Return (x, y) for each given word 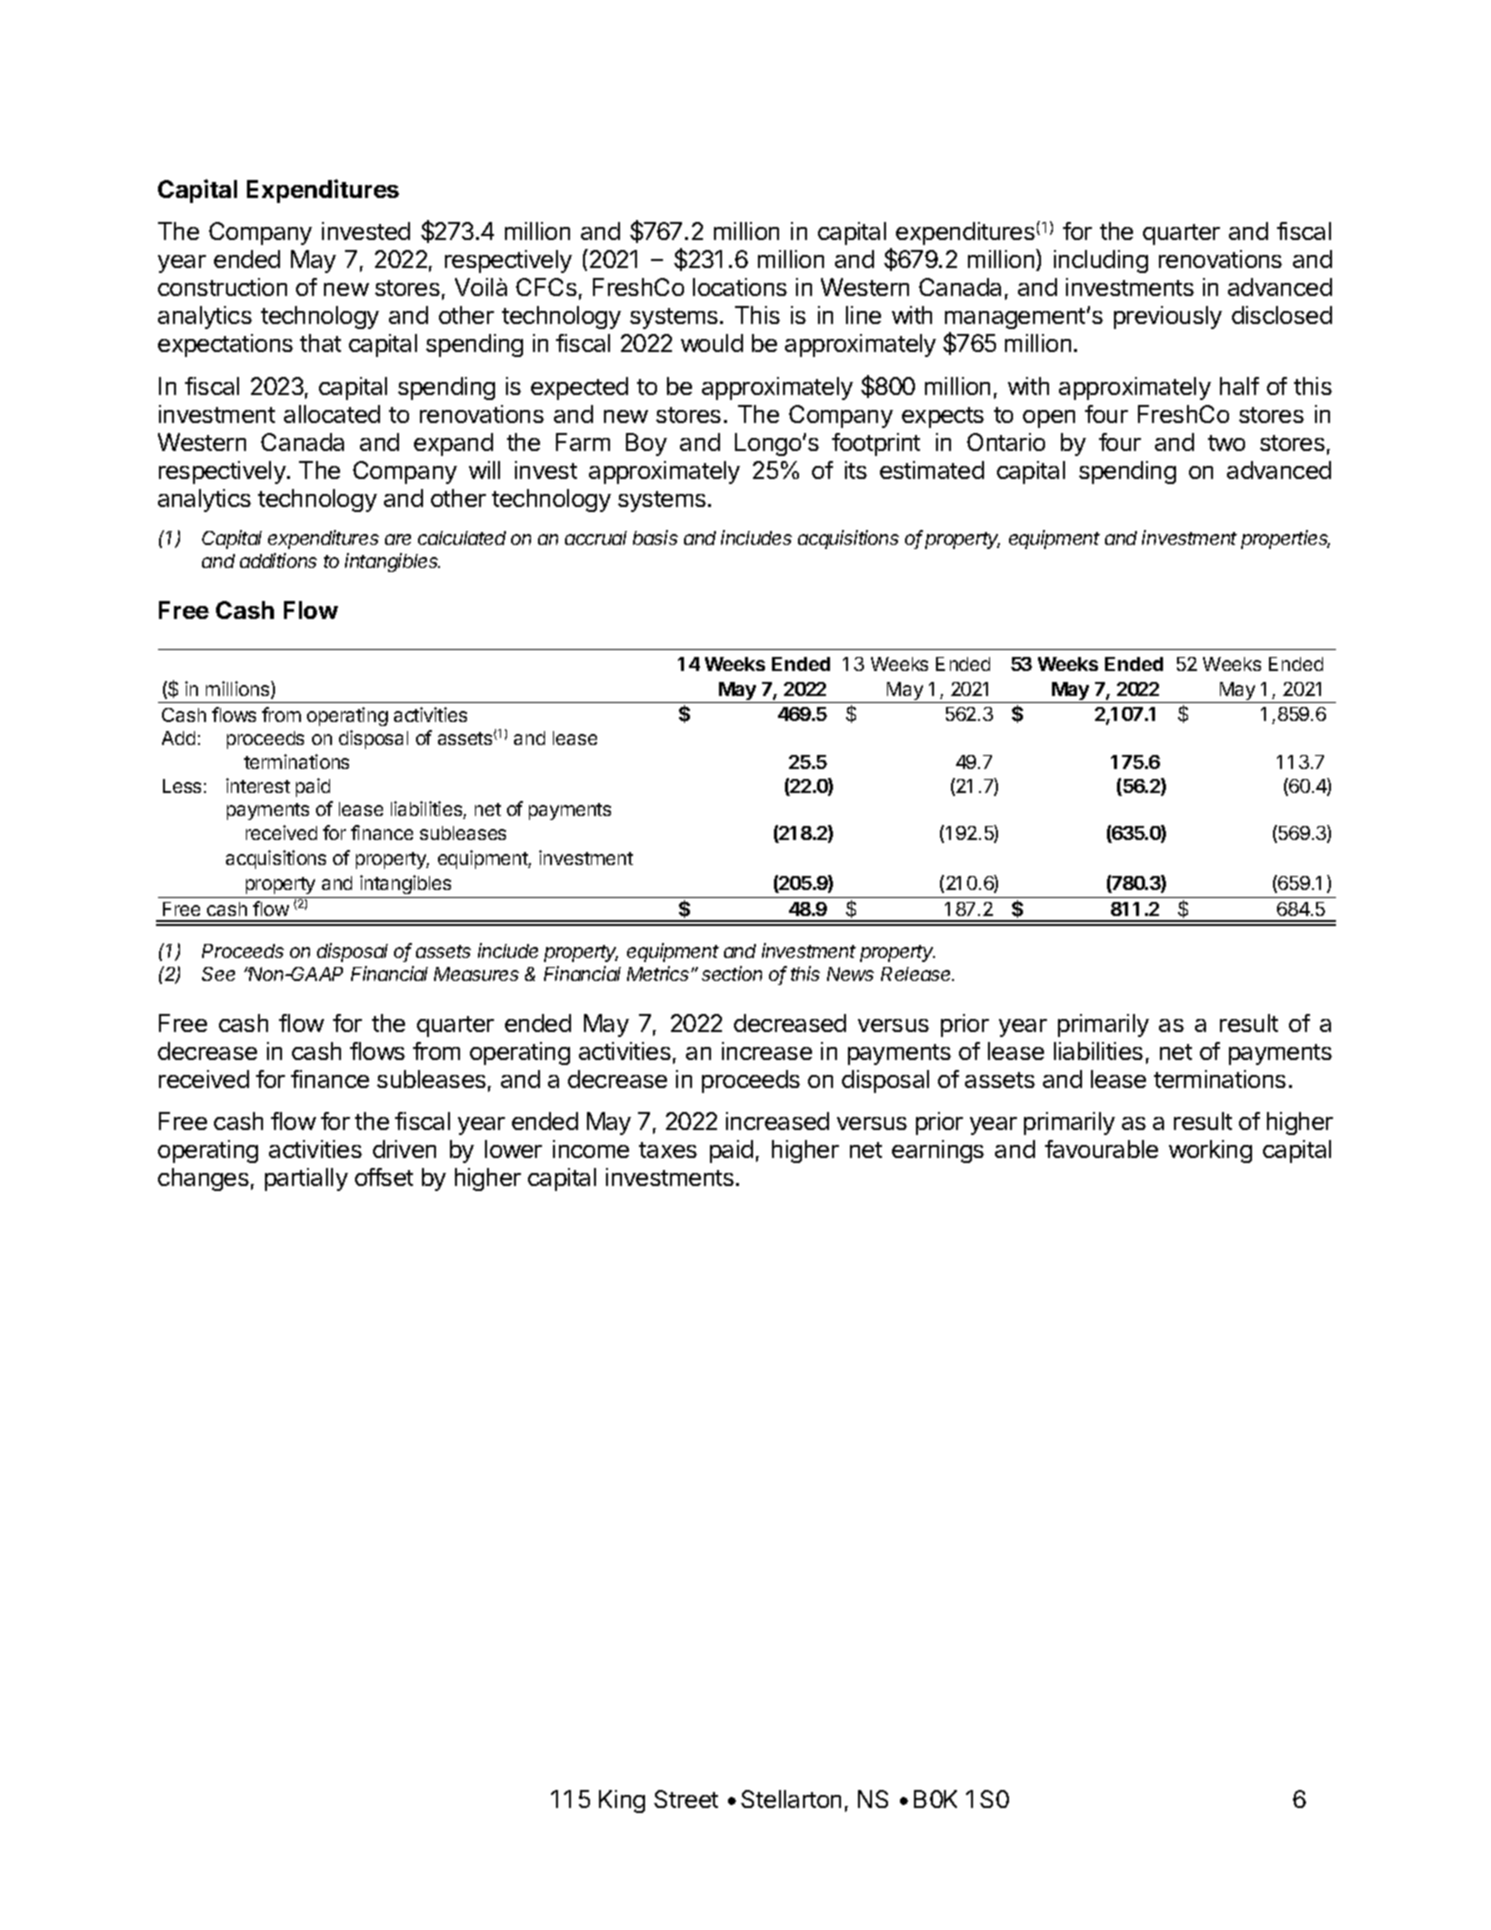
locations (740, 287)
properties (1285, 539)
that (320, 343)
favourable (1101, 1149)
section (732, 973)
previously (1168, 317)
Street (686, 1799)
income (591, 1149)
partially (306, 1179)
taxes (668, 1150)
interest (258, 785)
